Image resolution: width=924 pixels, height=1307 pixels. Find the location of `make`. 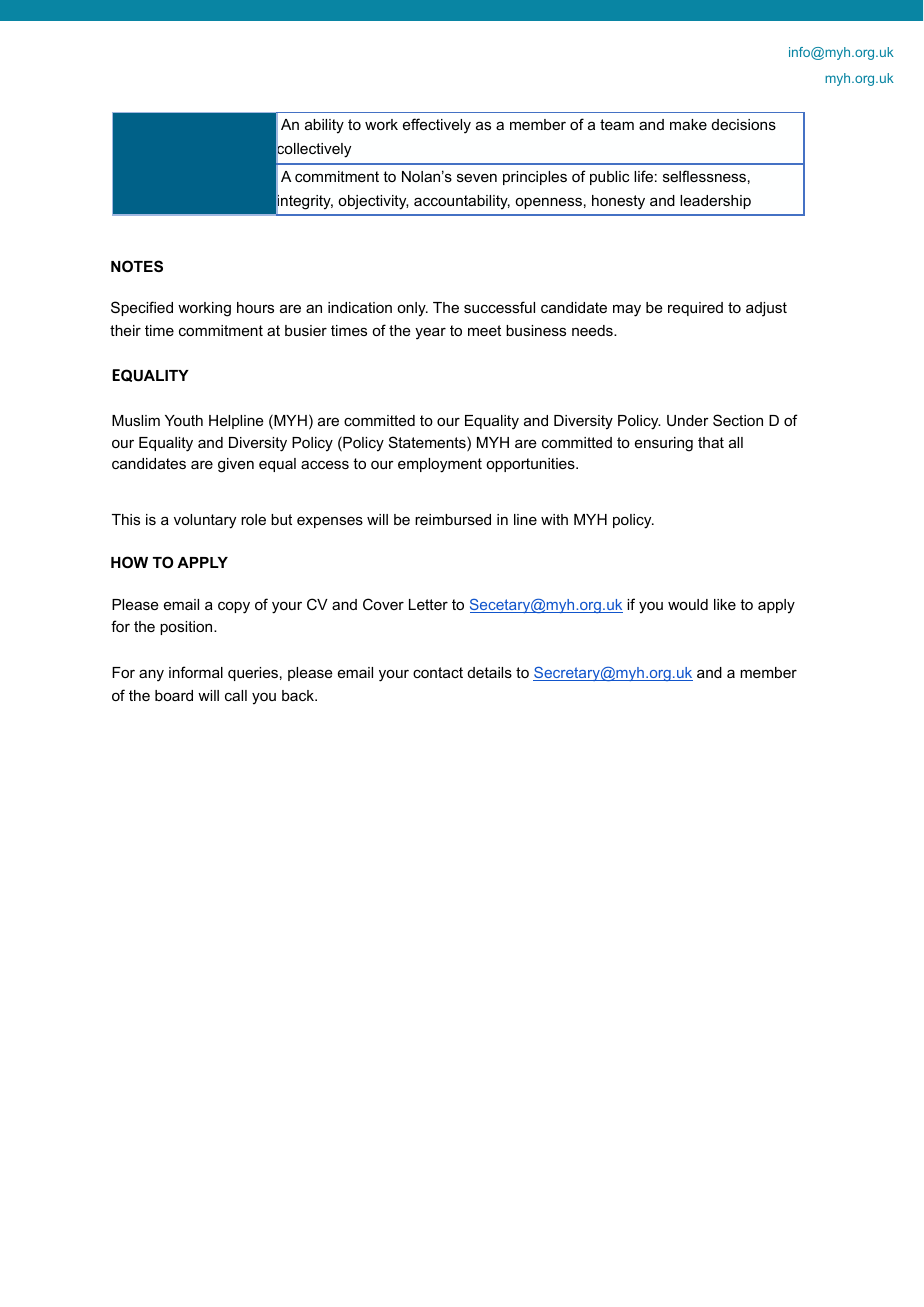

make is located at coordinates (688, 124).
